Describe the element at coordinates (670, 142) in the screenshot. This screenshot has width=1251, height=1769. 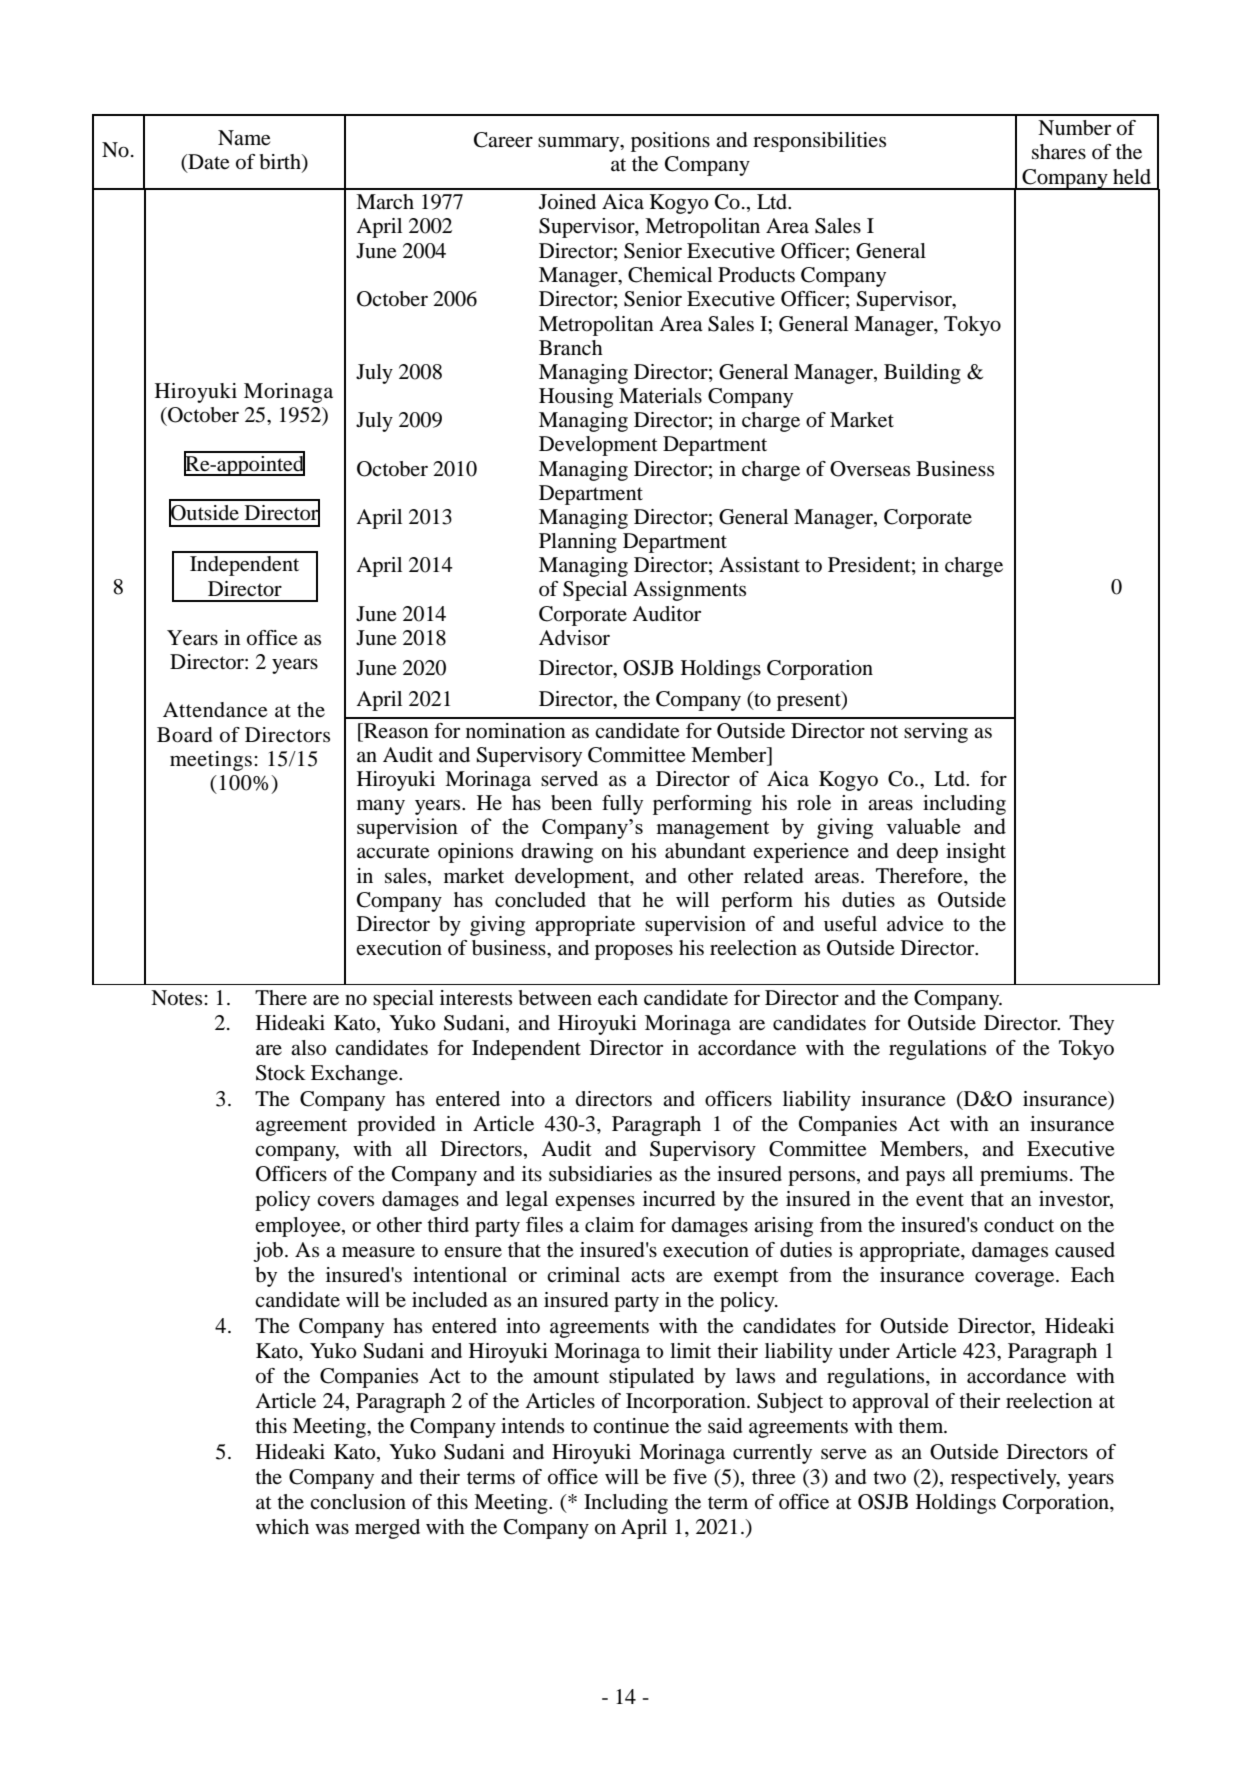
I see `positions` at that location.
